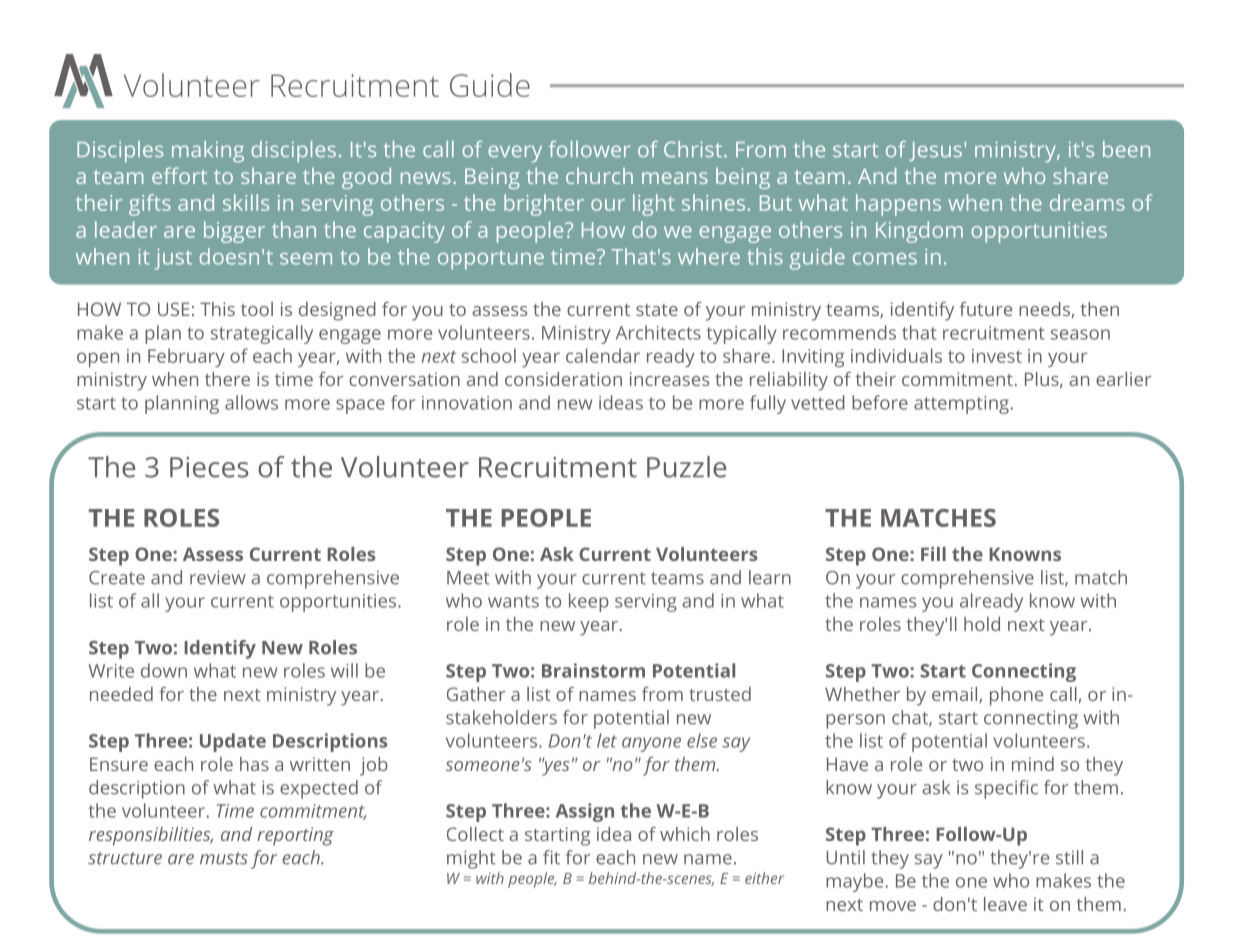 This image has width=1233, height=952. Describe the element at coordinates (935, 151) in the image. I see `Jesus` at that location.
